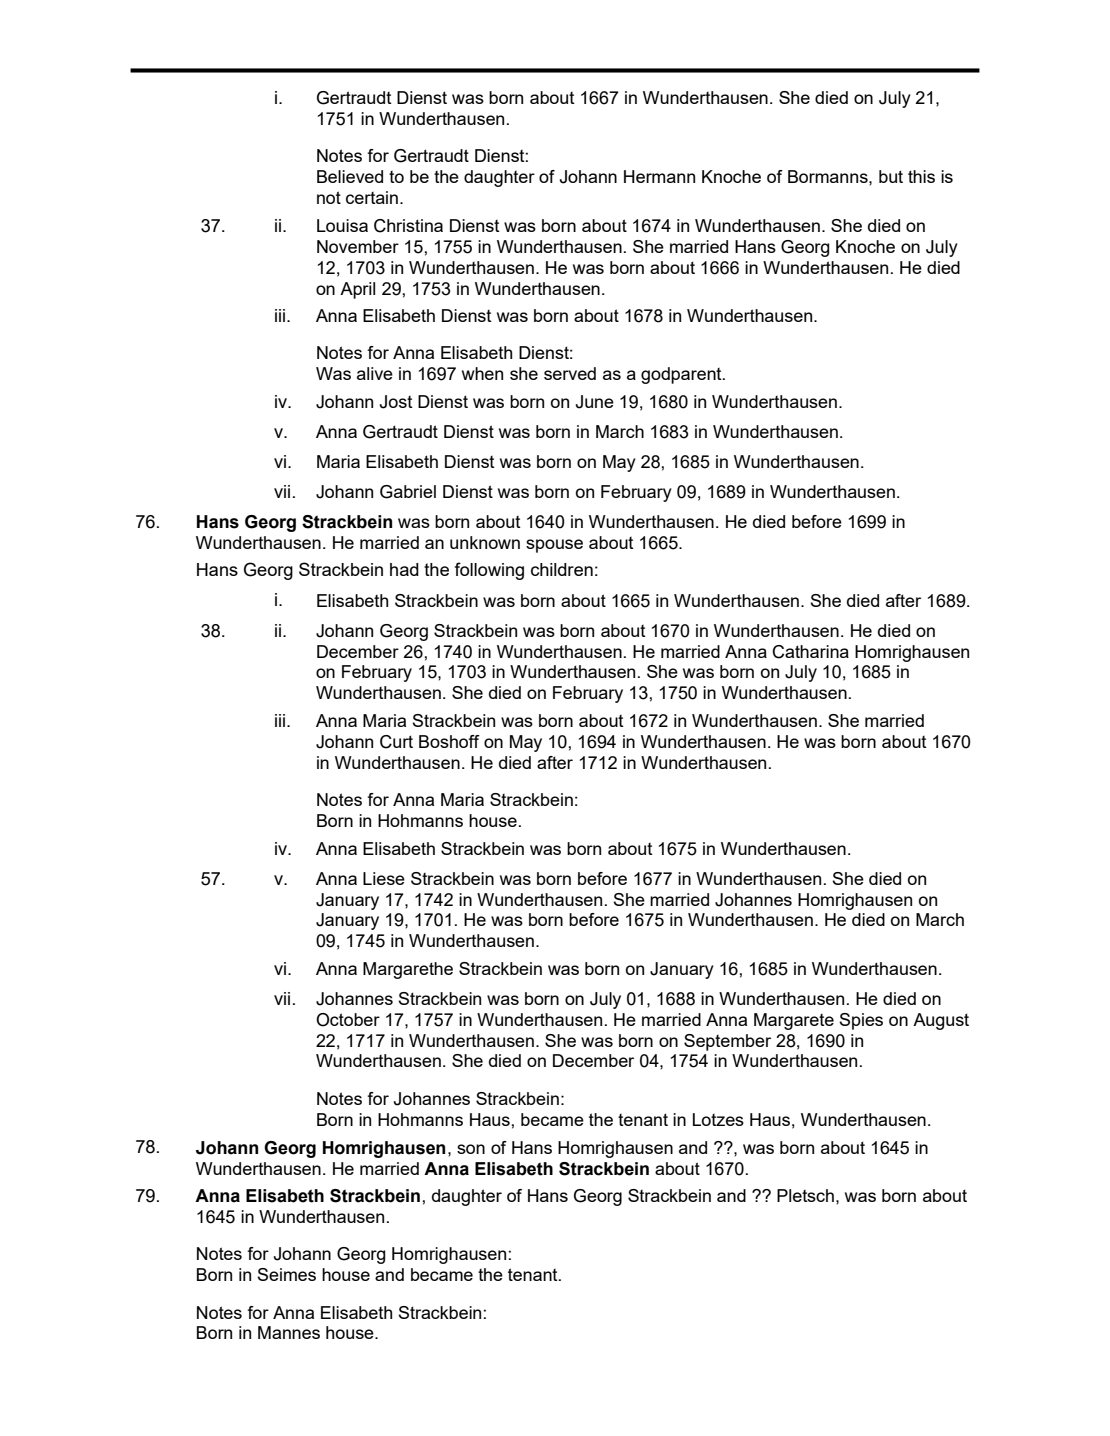 Image resolution: width=1110 pixels, height=1436 pixels. What do you see at coordinates (659, 176) in the screenshot?
I see `Hermann` at bounding box center [659, 176].
